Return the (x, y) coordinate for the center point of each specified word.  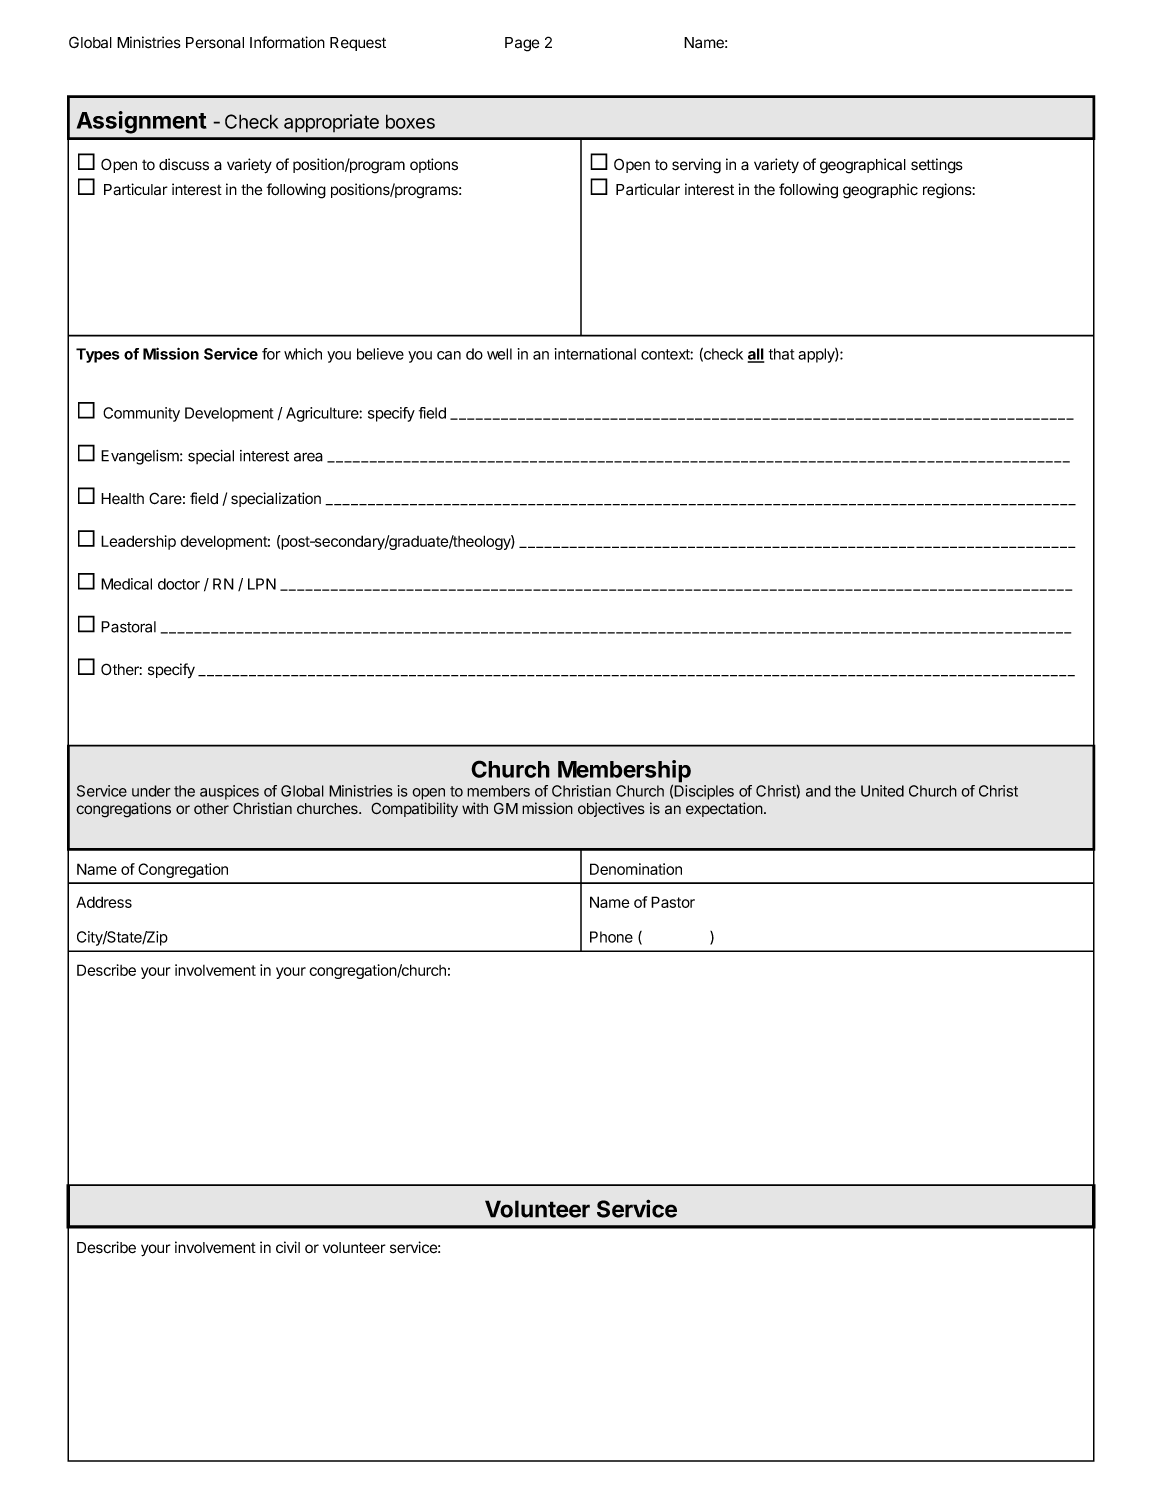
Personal (215, 43)
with (475, 808)
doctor (179, 584)
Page (522, 44)
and (818, 791)
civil (288, 1247)
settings (937, 166)
